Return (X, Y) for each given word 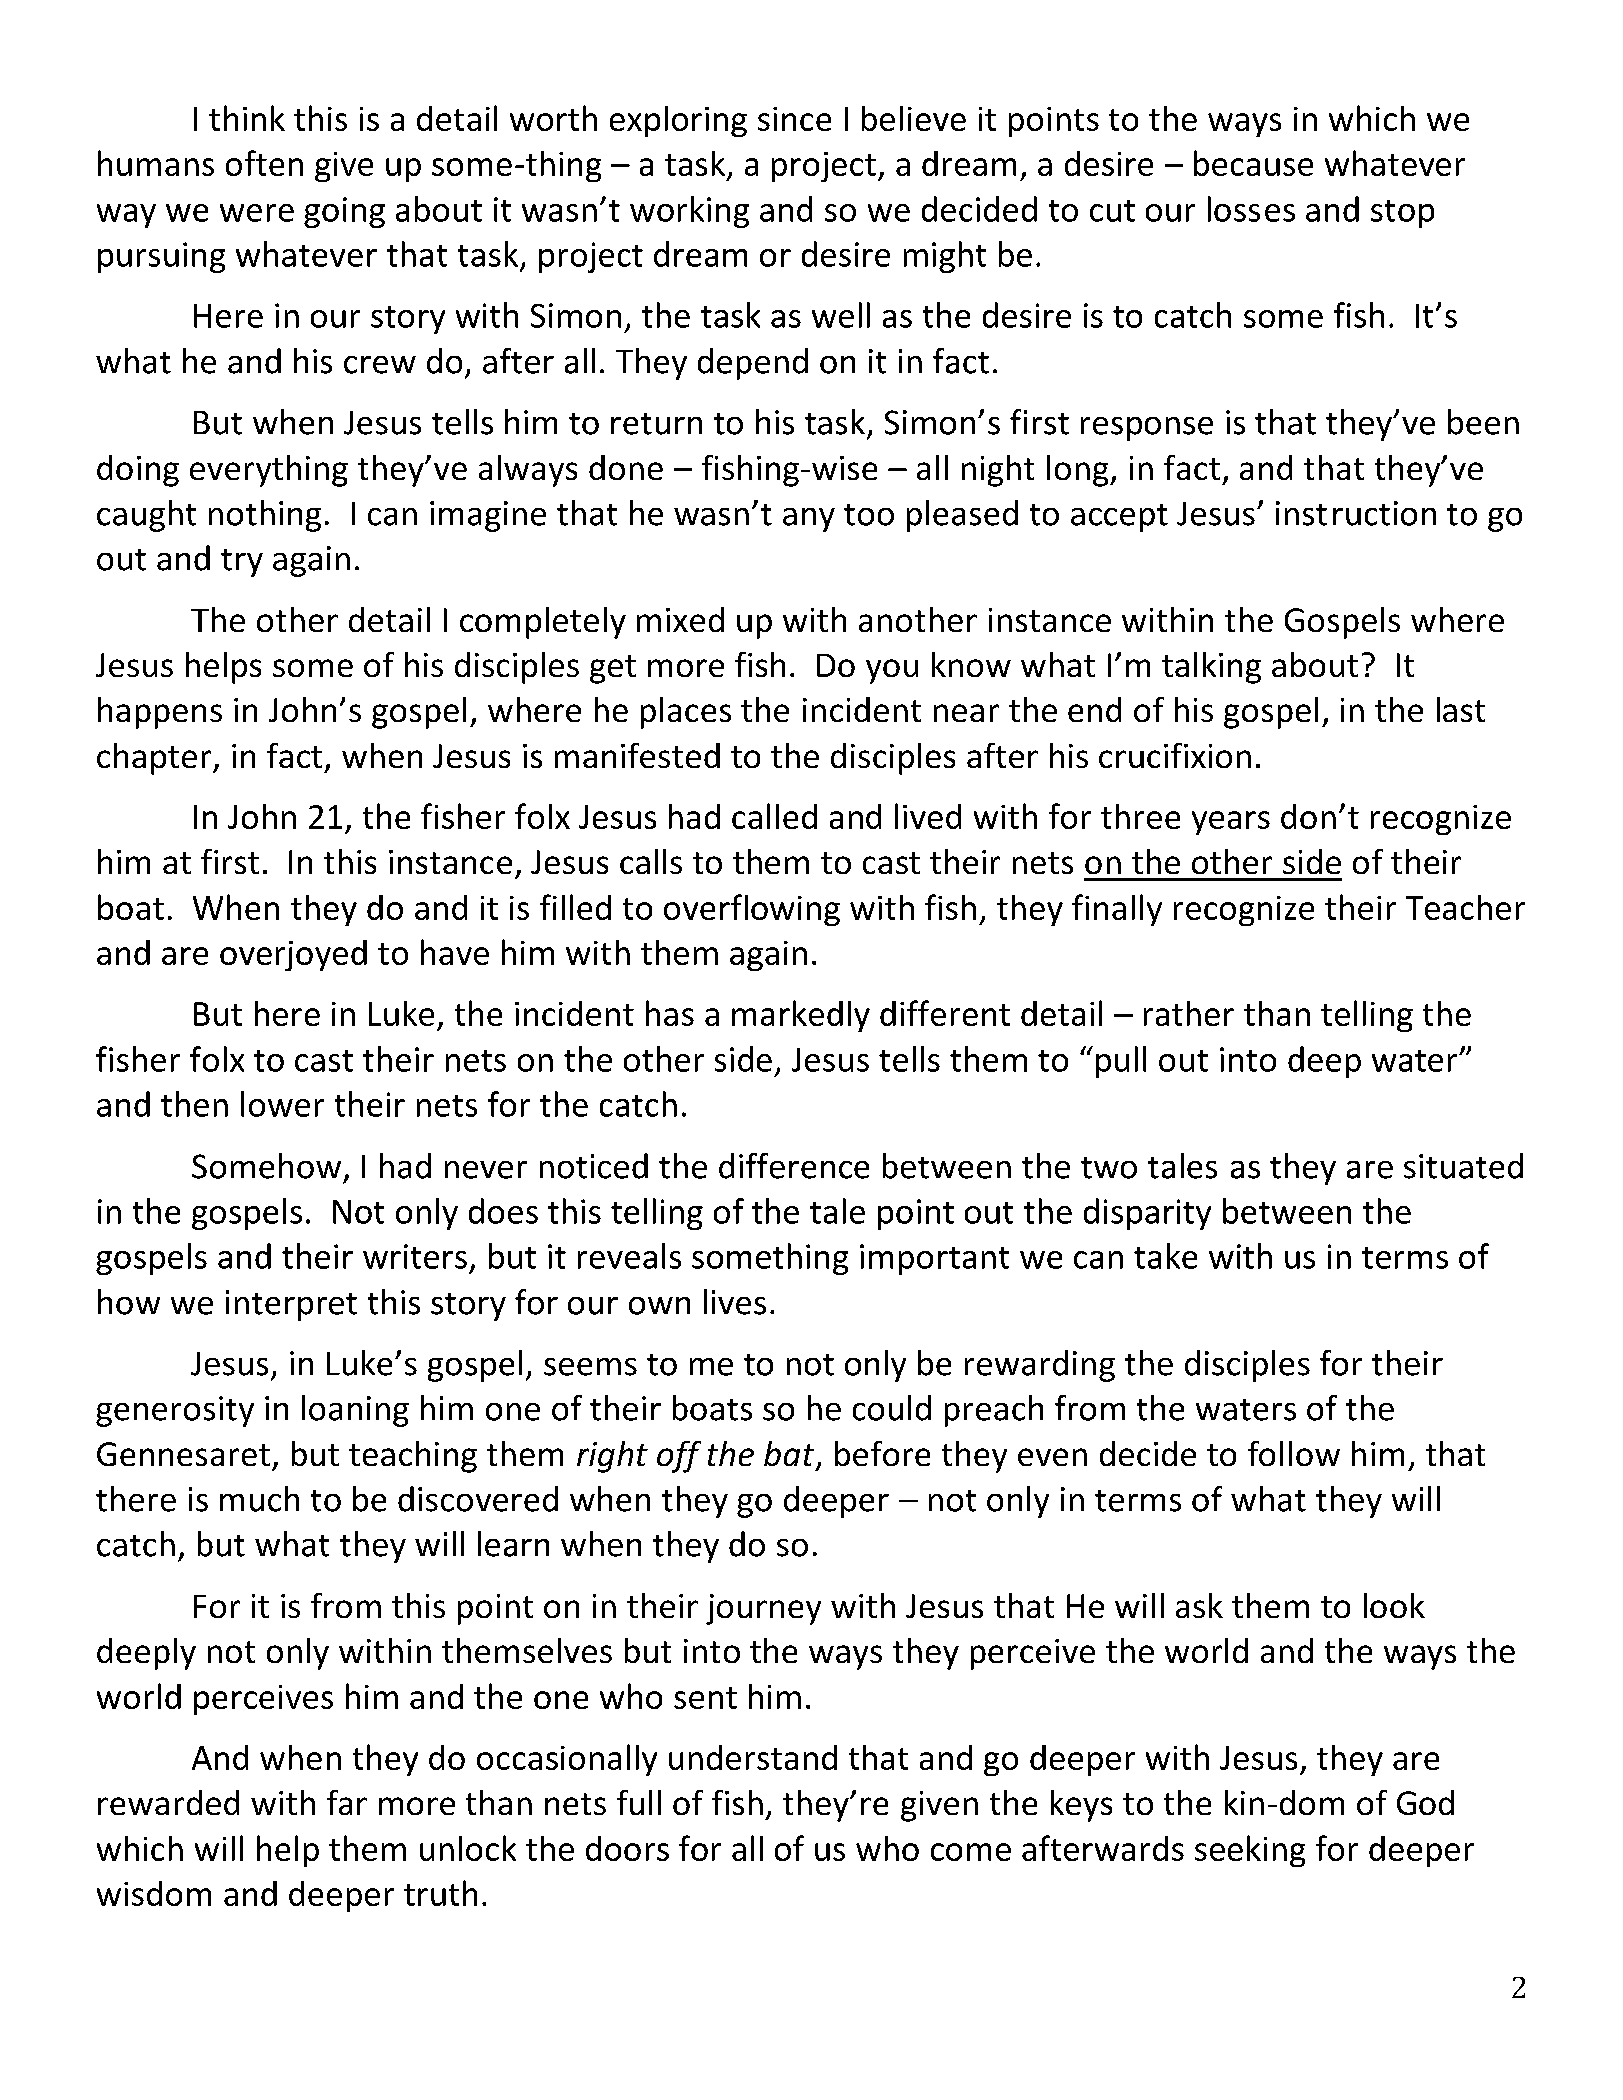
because (1253, 163)
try (242, 563)
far (347, 1802)
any (809, 520)
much (259, 1499)
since (794, 119)
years (1231, 823)
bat (790, 1455)
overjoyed (293, 955)
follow (1294, 1453)
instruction (1356, 513)
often (264, 163)
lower (282, 1104)
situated (1463, 1166)
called (774, 816)
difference (794, 1166)
